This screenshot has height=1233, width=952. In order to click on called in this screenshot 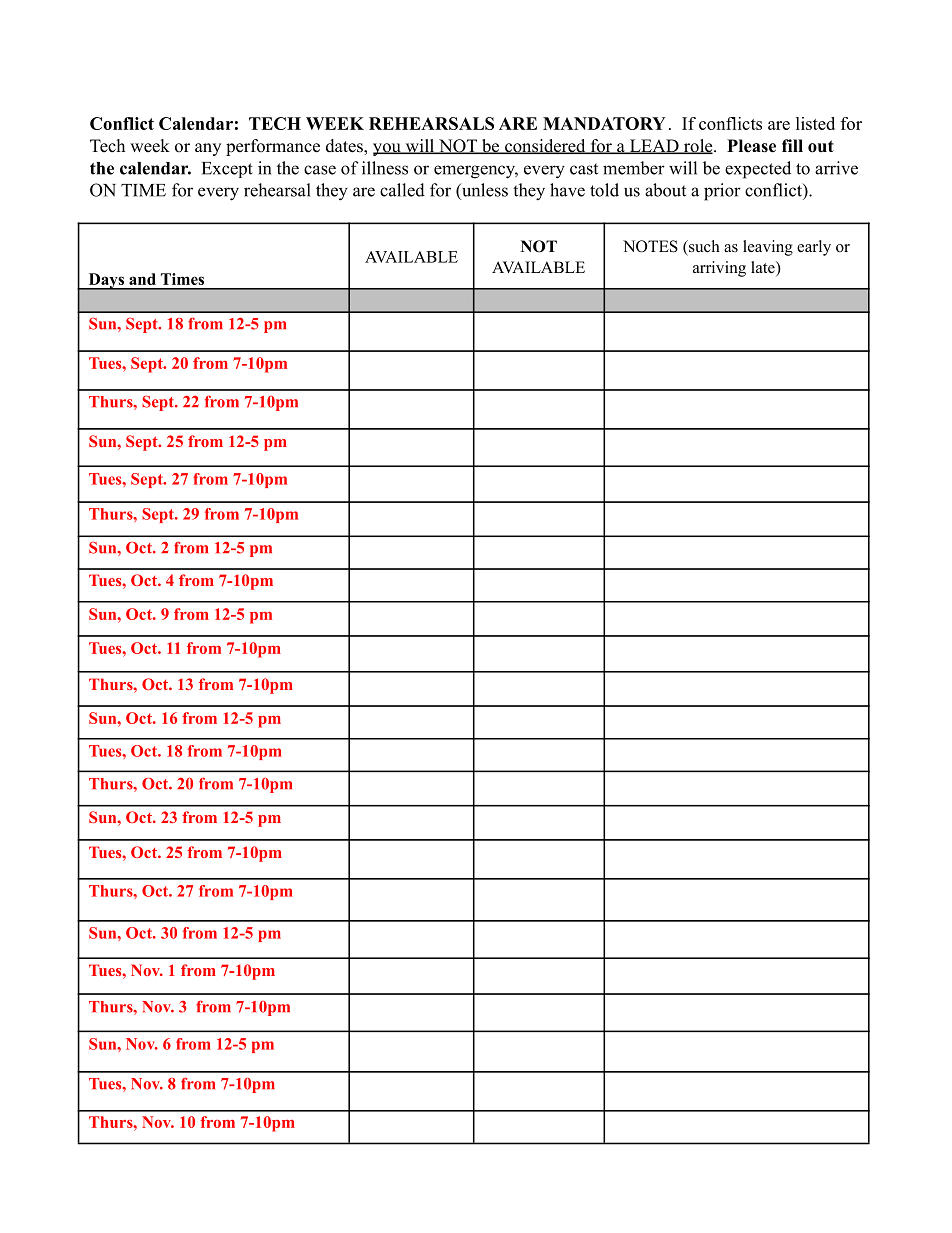, I will do `click(402, 190)`.
